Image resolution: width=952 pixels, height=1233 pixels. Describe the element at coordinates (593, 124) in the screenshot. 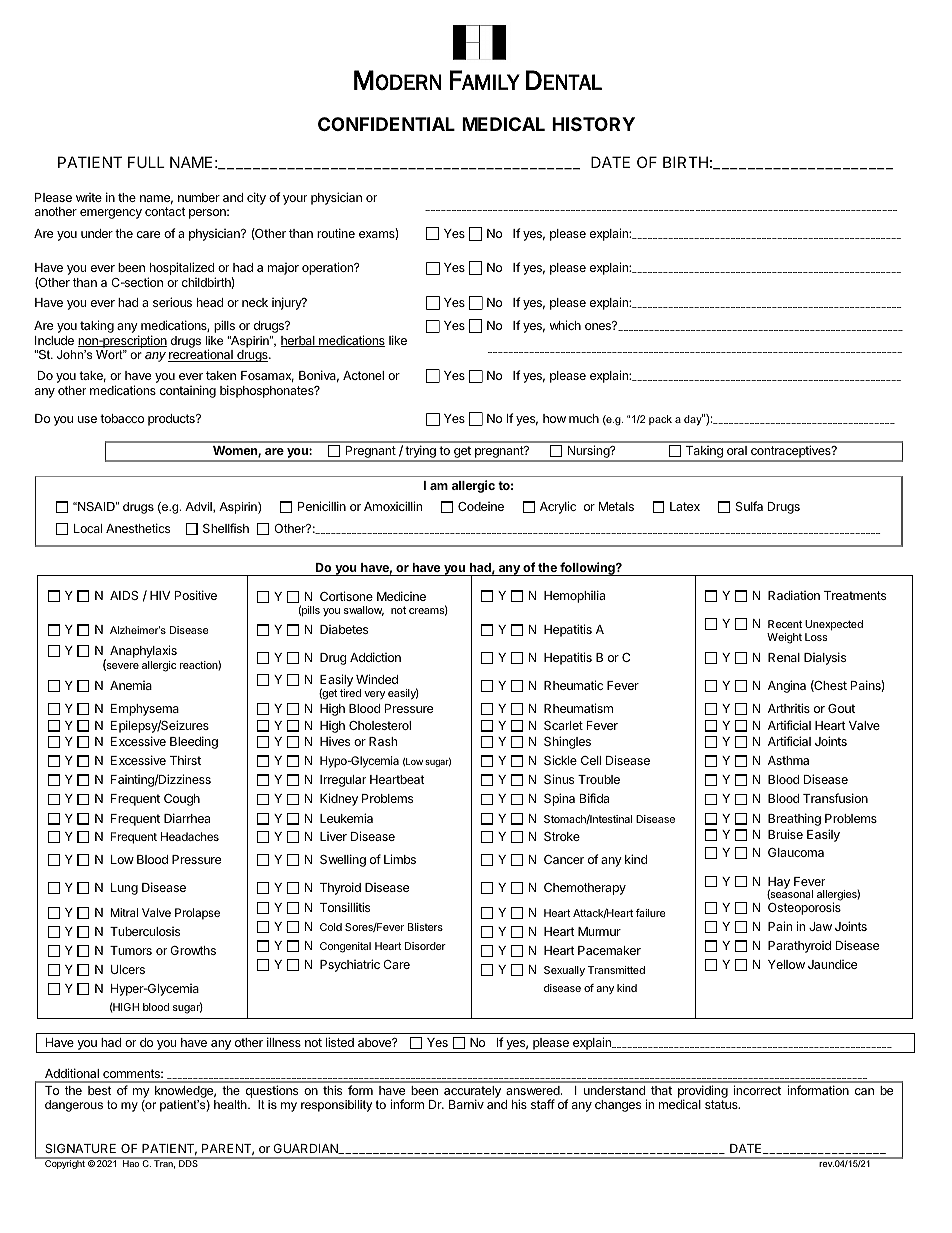

I see `HISTORY` at that location.
